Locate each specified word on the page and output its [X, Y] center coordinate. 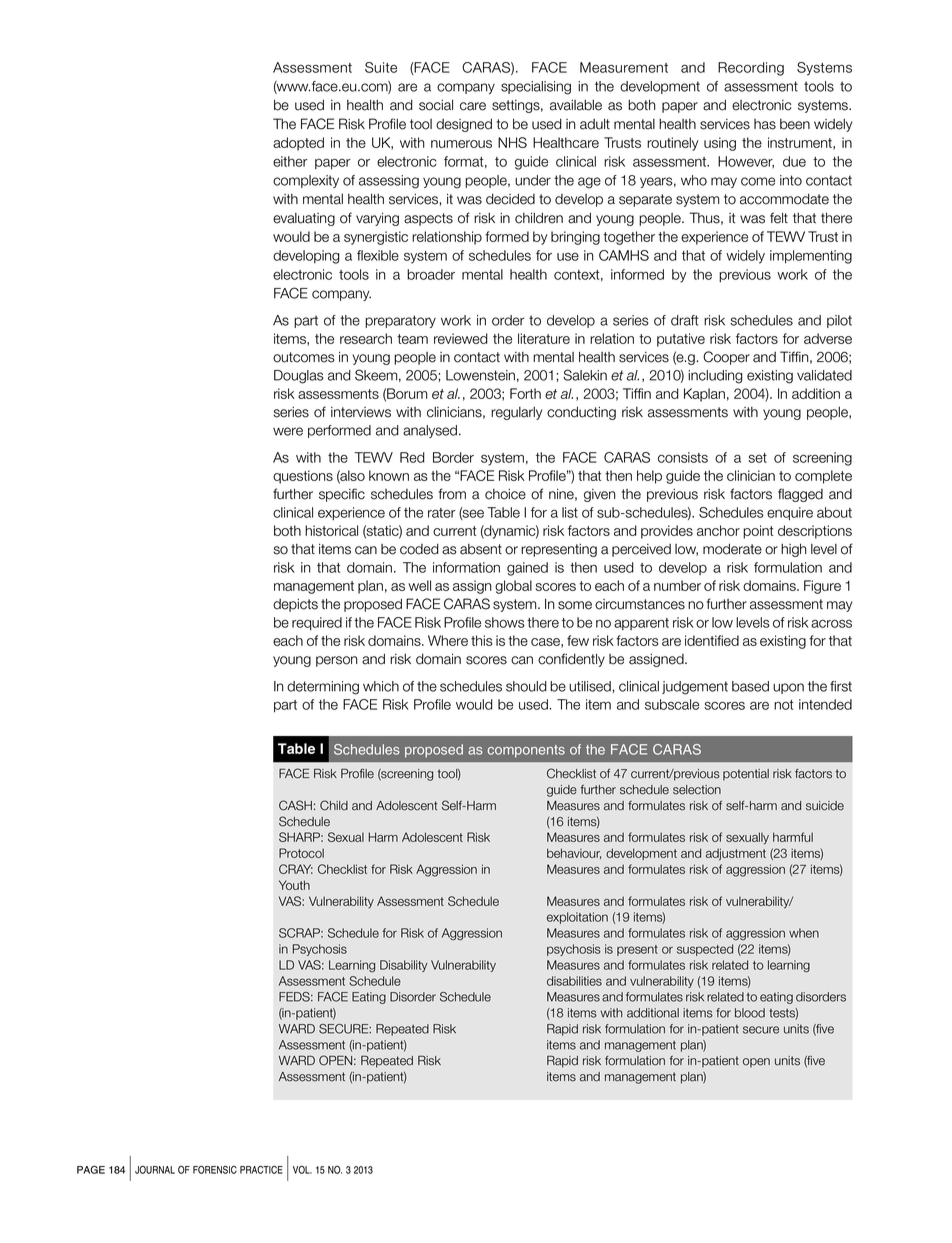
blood [750, 1013]
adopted [298, 144]
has [765, 124]
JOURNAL [155, 1169]
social [436, 105]
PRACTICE [261, 1169]
